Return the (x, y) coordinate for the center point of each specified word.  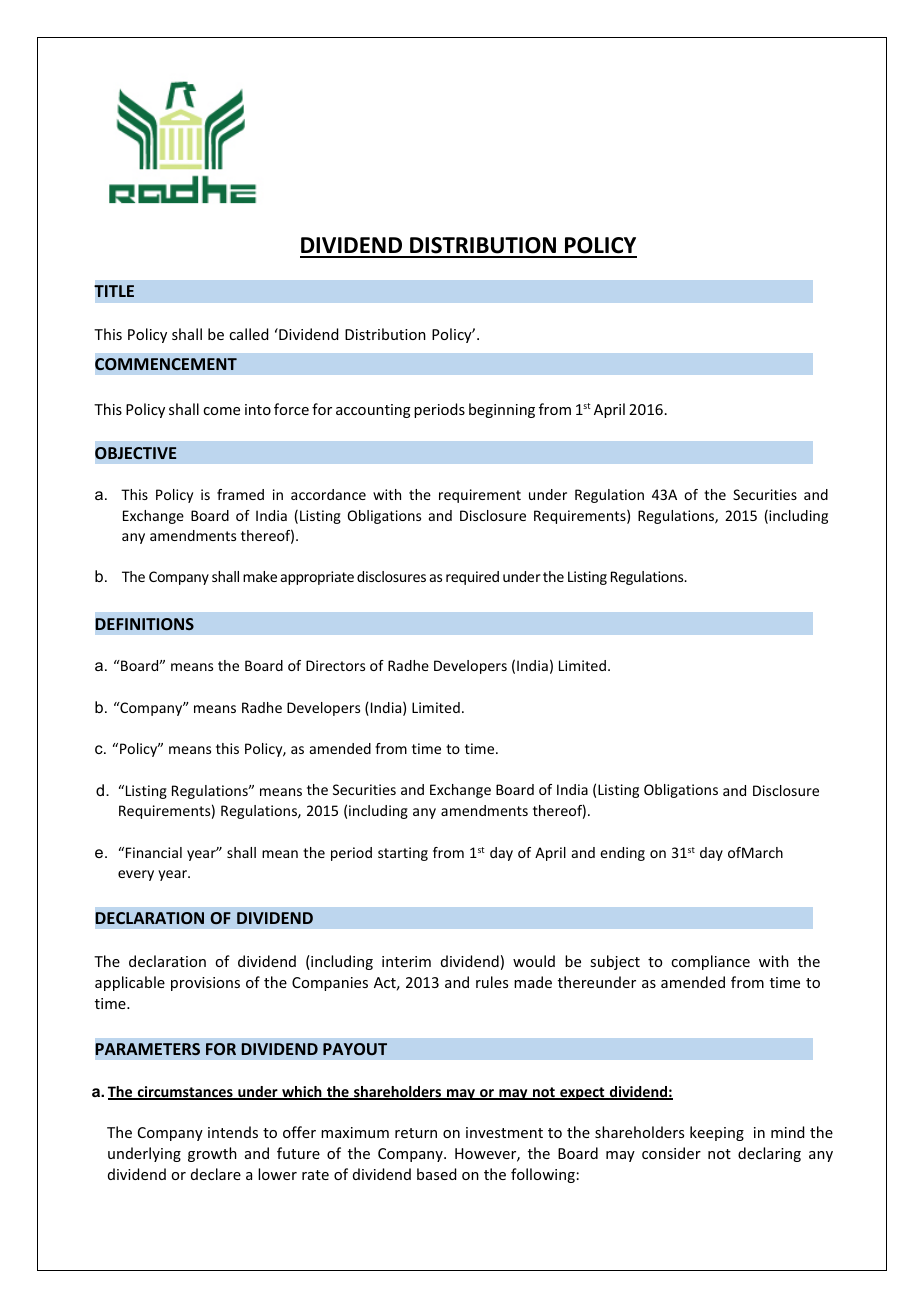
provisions (205, 984)
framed (240, 494)
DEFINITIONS (145, 624)
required (472, 578)
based (436, 1174)
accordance (328, 494)
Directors (335, 665)
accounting (373, 411)
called (248, 334)
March (762, 852)
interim (406, 961)
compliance (710, 962)
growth (212, 1154)
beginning (502, 410)
